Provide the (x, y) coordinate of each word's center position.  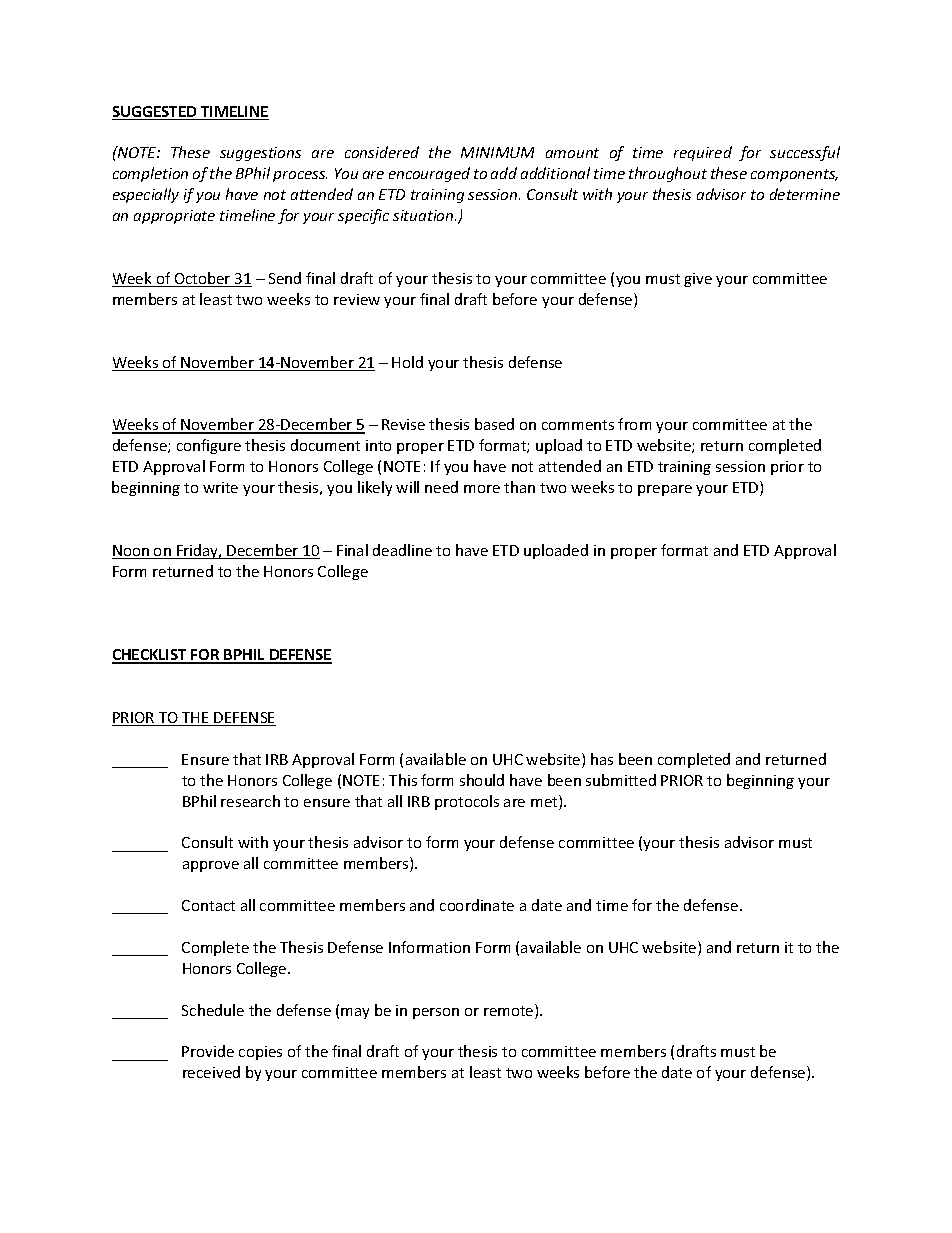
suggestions (260, 154)
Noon (132, 552)
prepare (665, 490)
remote (510, 1011)
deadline (402, 550)
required (703, 153)
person (436, 1013)
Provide (208, 1051)
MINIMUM (497, 152)
